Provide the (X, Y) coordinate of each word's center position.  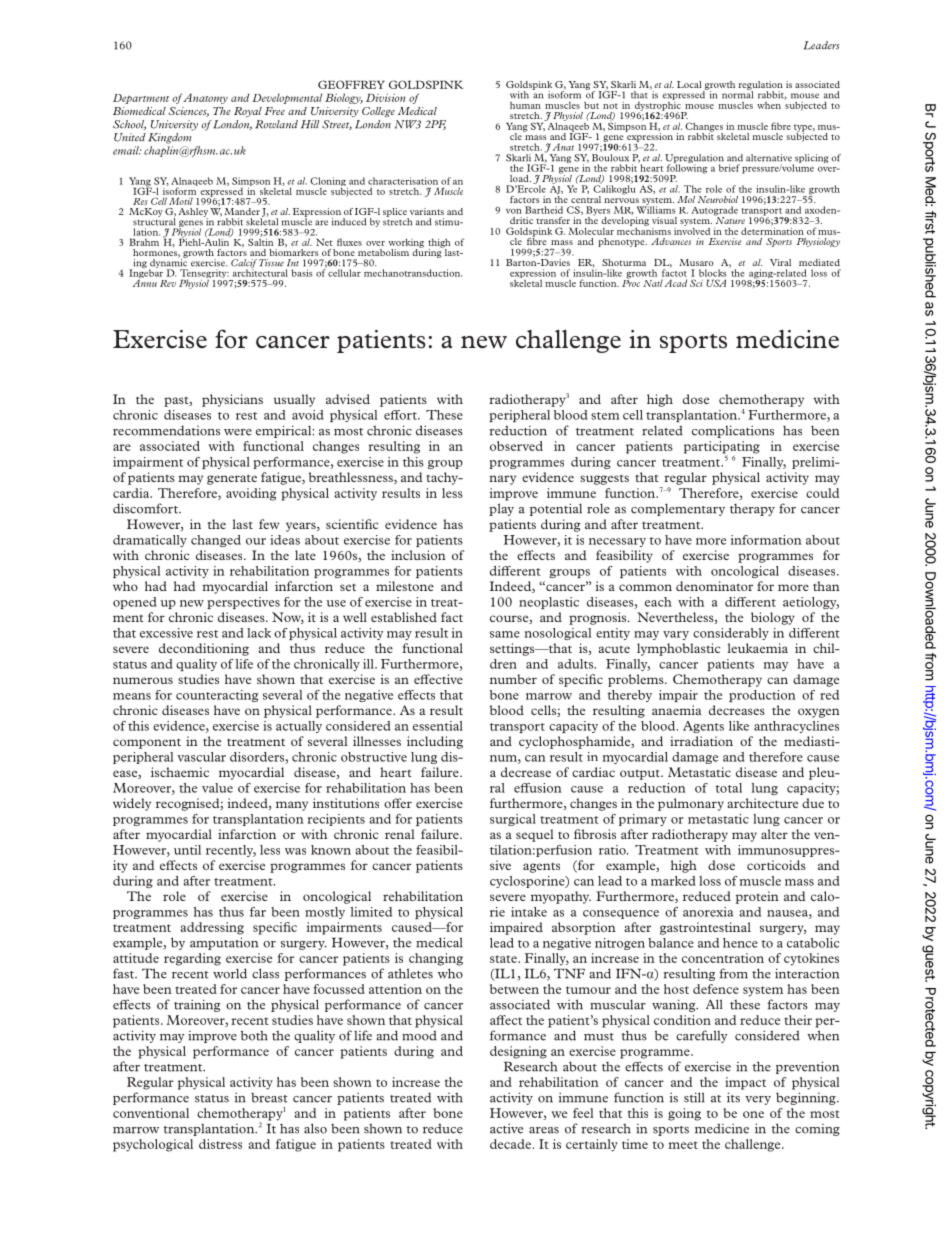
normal (737, 94)
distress (220, 1144)
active (506, 1128)
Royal (248, 112)
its (733, 1097)
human (525, 105)
